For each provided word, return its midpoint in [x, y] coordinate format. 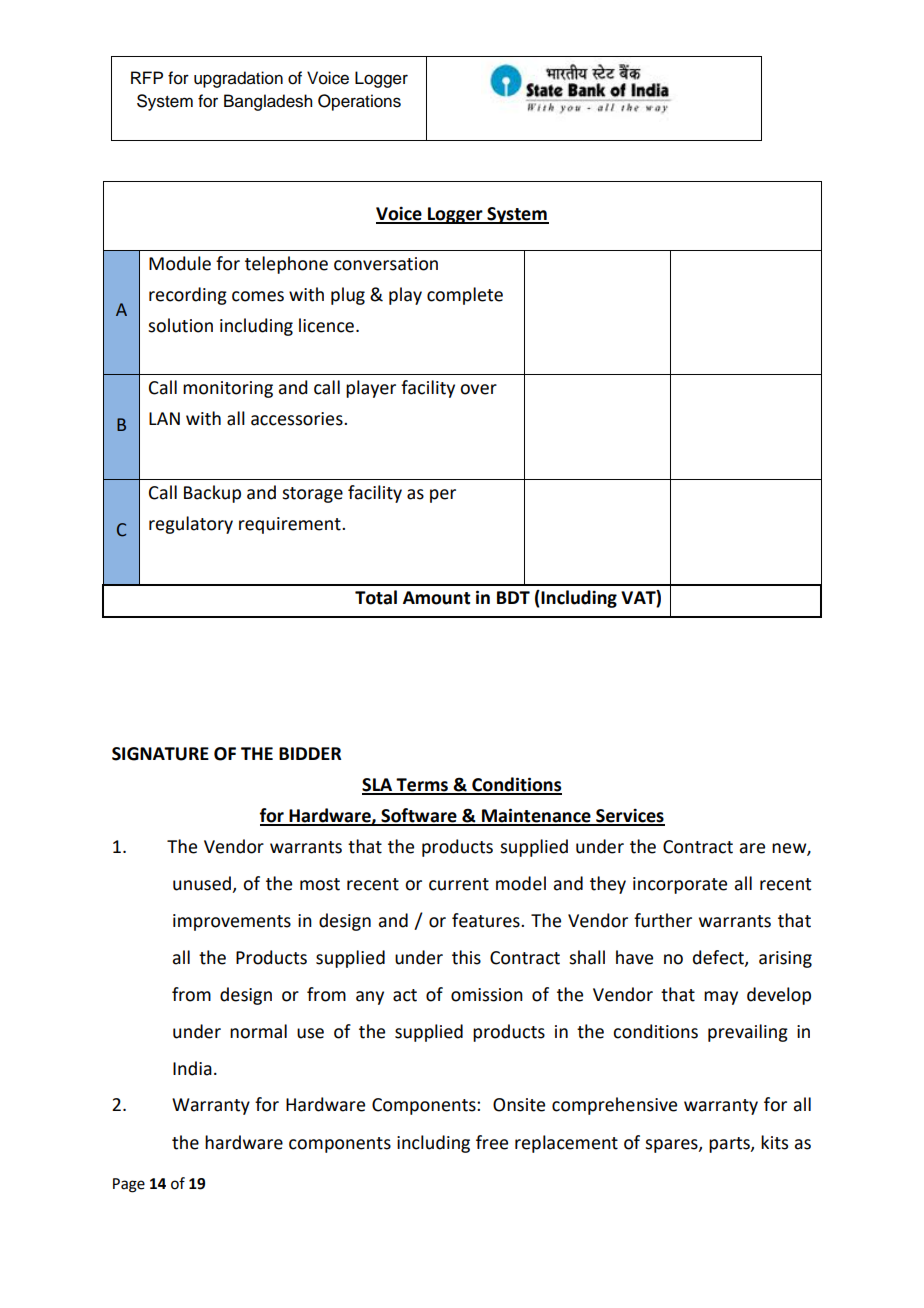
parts [730, 1145]
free [492, 1142]
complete [465, 296]
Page [129, 1185]
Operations [359, 102]
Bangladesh [268, 102]
